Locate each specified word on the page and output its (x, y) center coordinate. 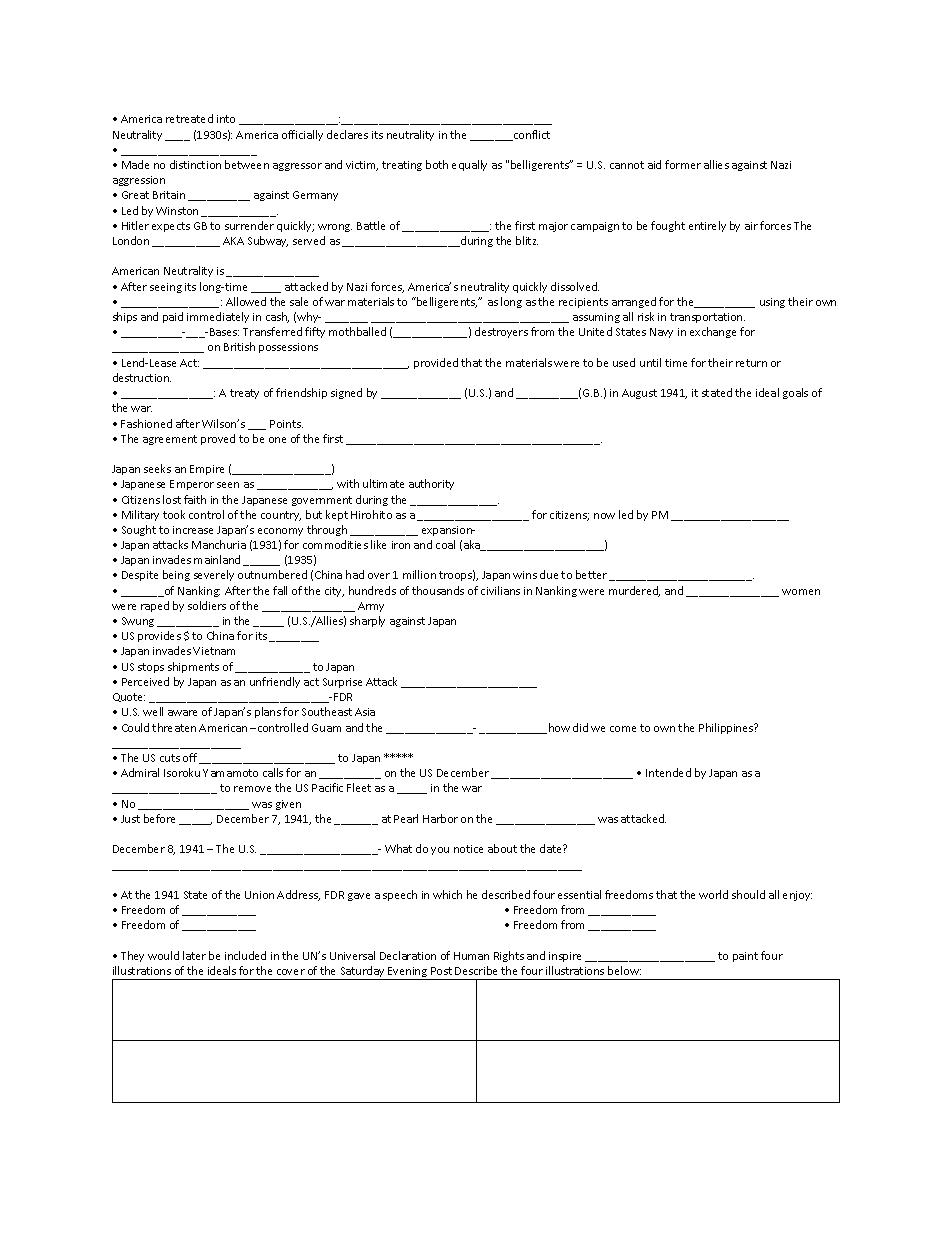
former (683, 164)
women (801, 592)
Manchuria (219, 544)
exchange (713, 332)
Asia (365, 712)
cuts (170, 758)
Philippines (727, 728)
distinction (195, 164)
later (194, 955)
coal (445, 544)
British (239, 346)
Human (471, 956)
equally (469, 165)
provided (436, 363)
